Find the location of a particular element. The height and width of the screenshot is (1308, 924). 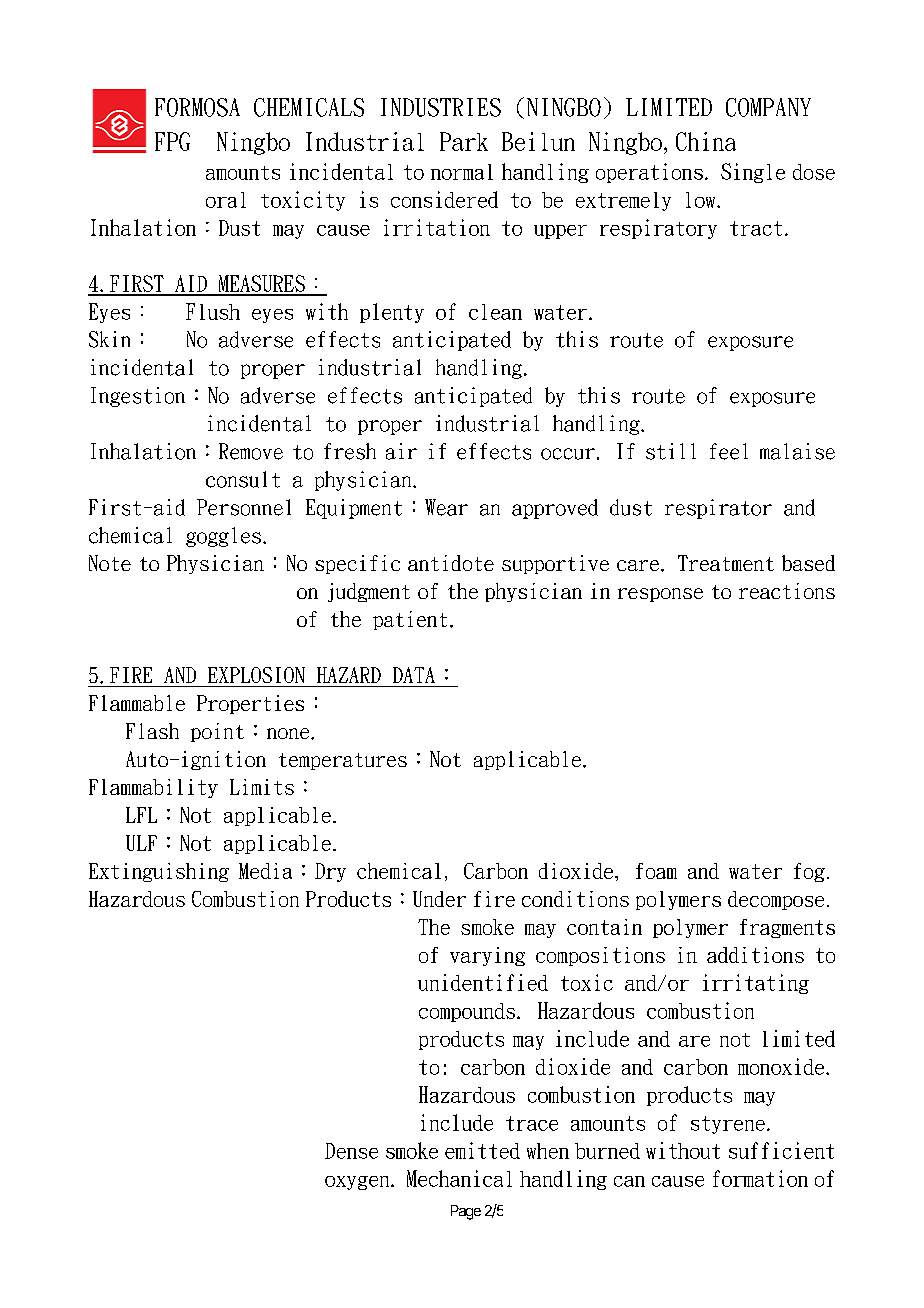

Park is located at coordinates (464, 141).
